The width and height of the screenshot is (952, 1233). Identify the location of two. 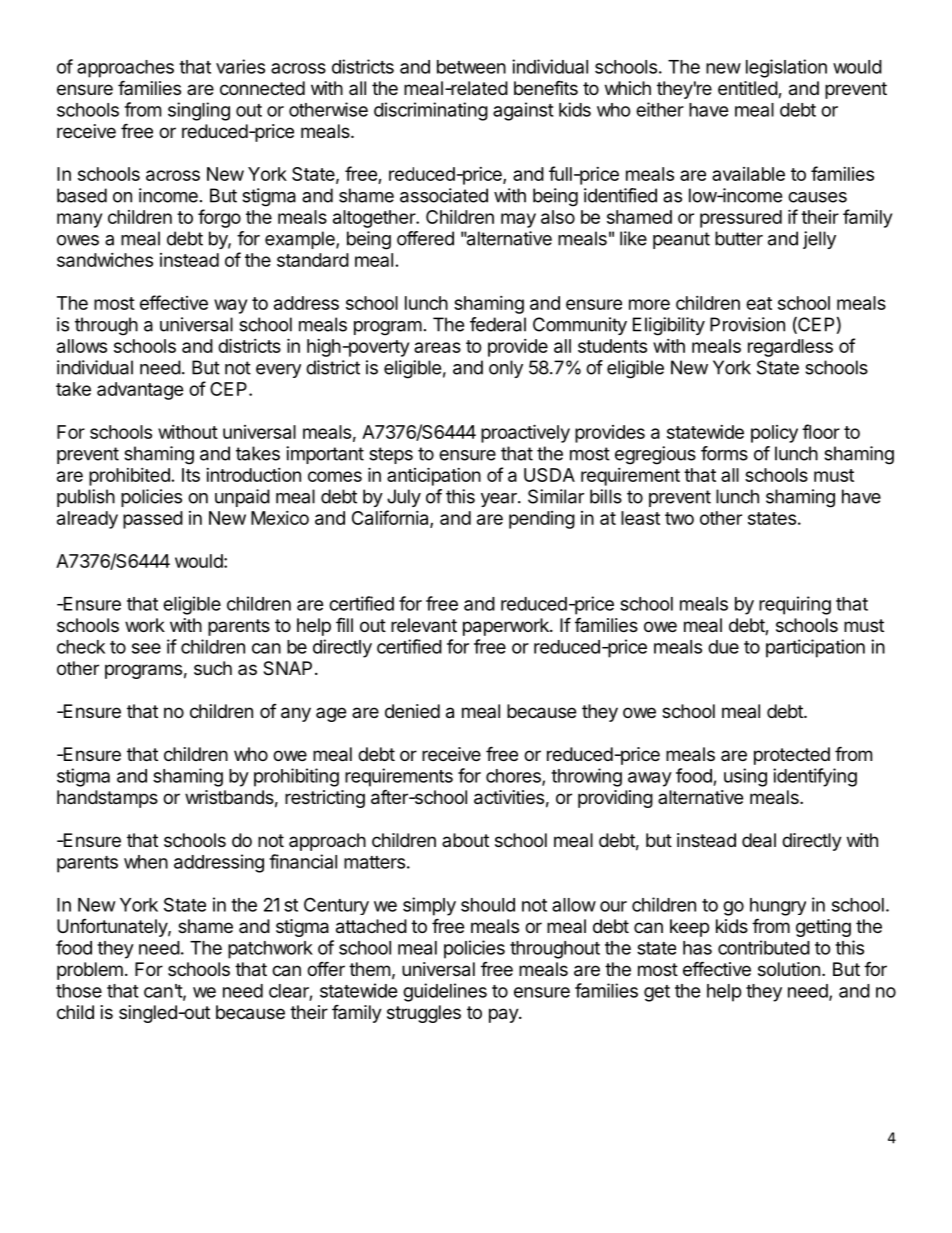
(679, 518).
